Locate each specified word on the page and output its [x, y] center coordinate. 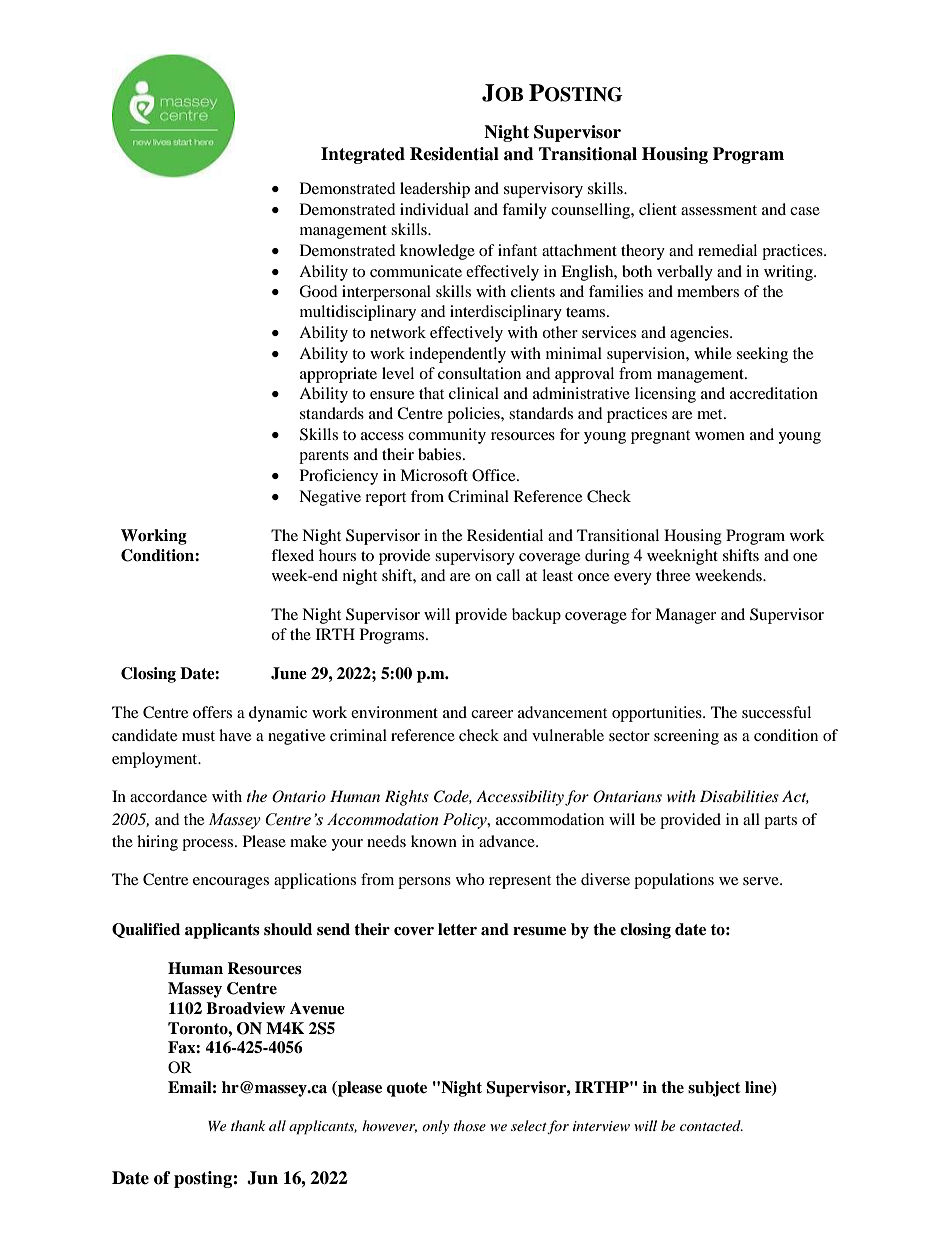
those [470, 1125]
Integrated [363, 155]
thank [248, 1125]
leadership [435, 190]
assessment [719, 210]
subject [714, 1089]
